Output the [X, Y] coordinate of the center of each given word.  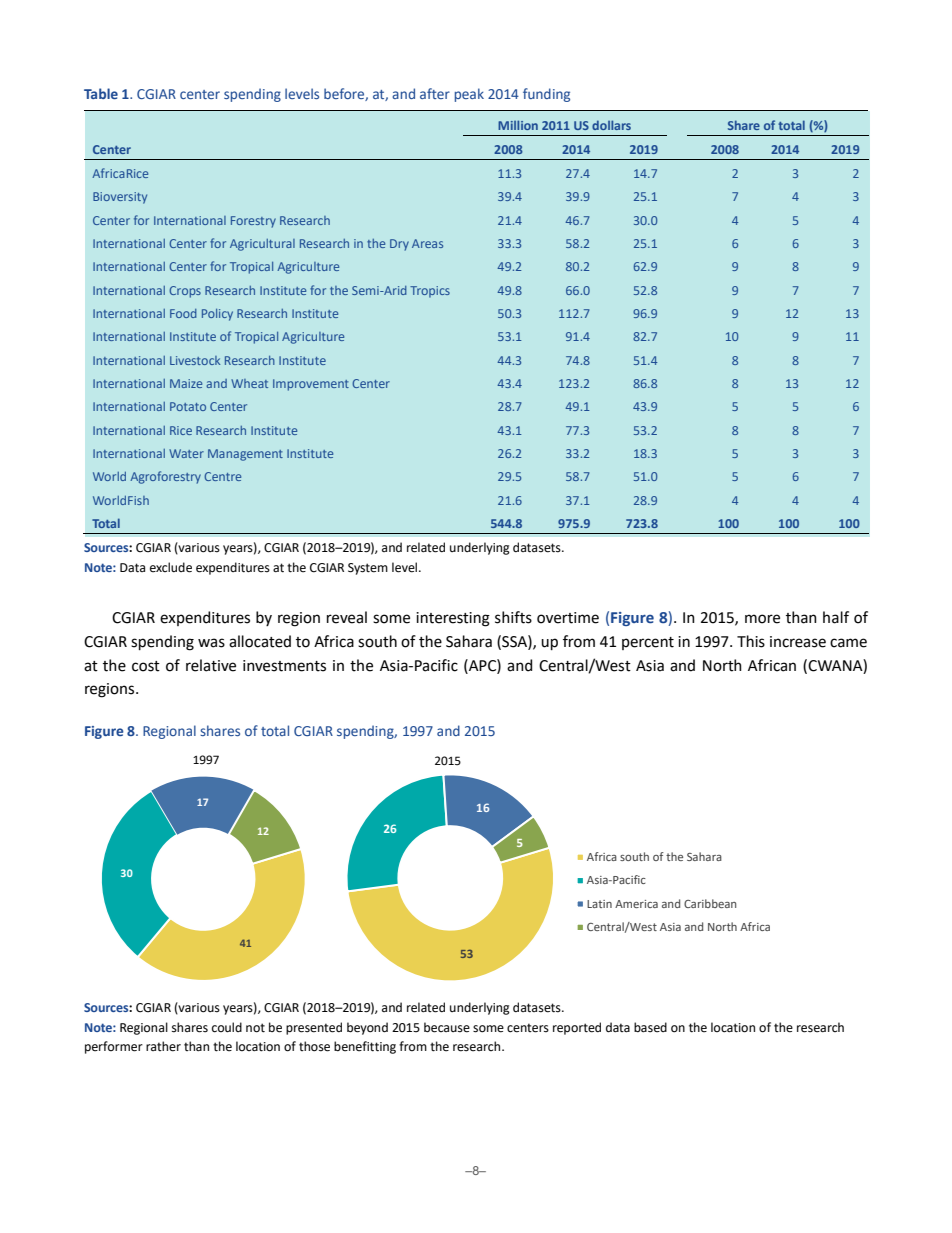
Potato [188, 406]
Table [101, 93]
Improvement [311, 385]
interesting [453, 619]
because [447, 1027]
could [227, 1027]
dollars [611, 125]
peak [469, 95]
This [751, 641]
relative [211, 665]
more [762, 619]
